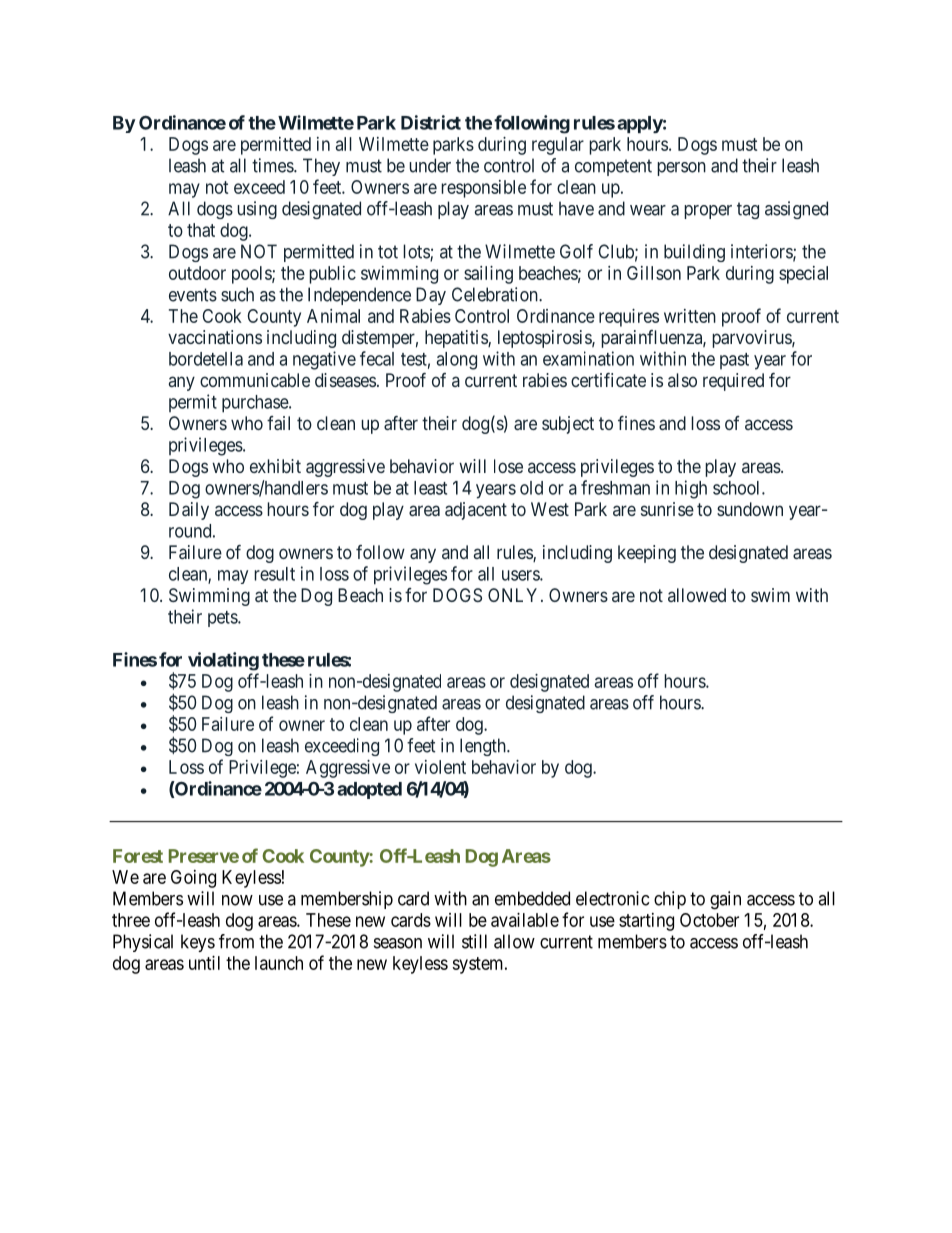 The width and height of the screenshot is (952, 1233). Describe the element at coordinates (725, 900) in the screenshot. I see `gain` at that location.
